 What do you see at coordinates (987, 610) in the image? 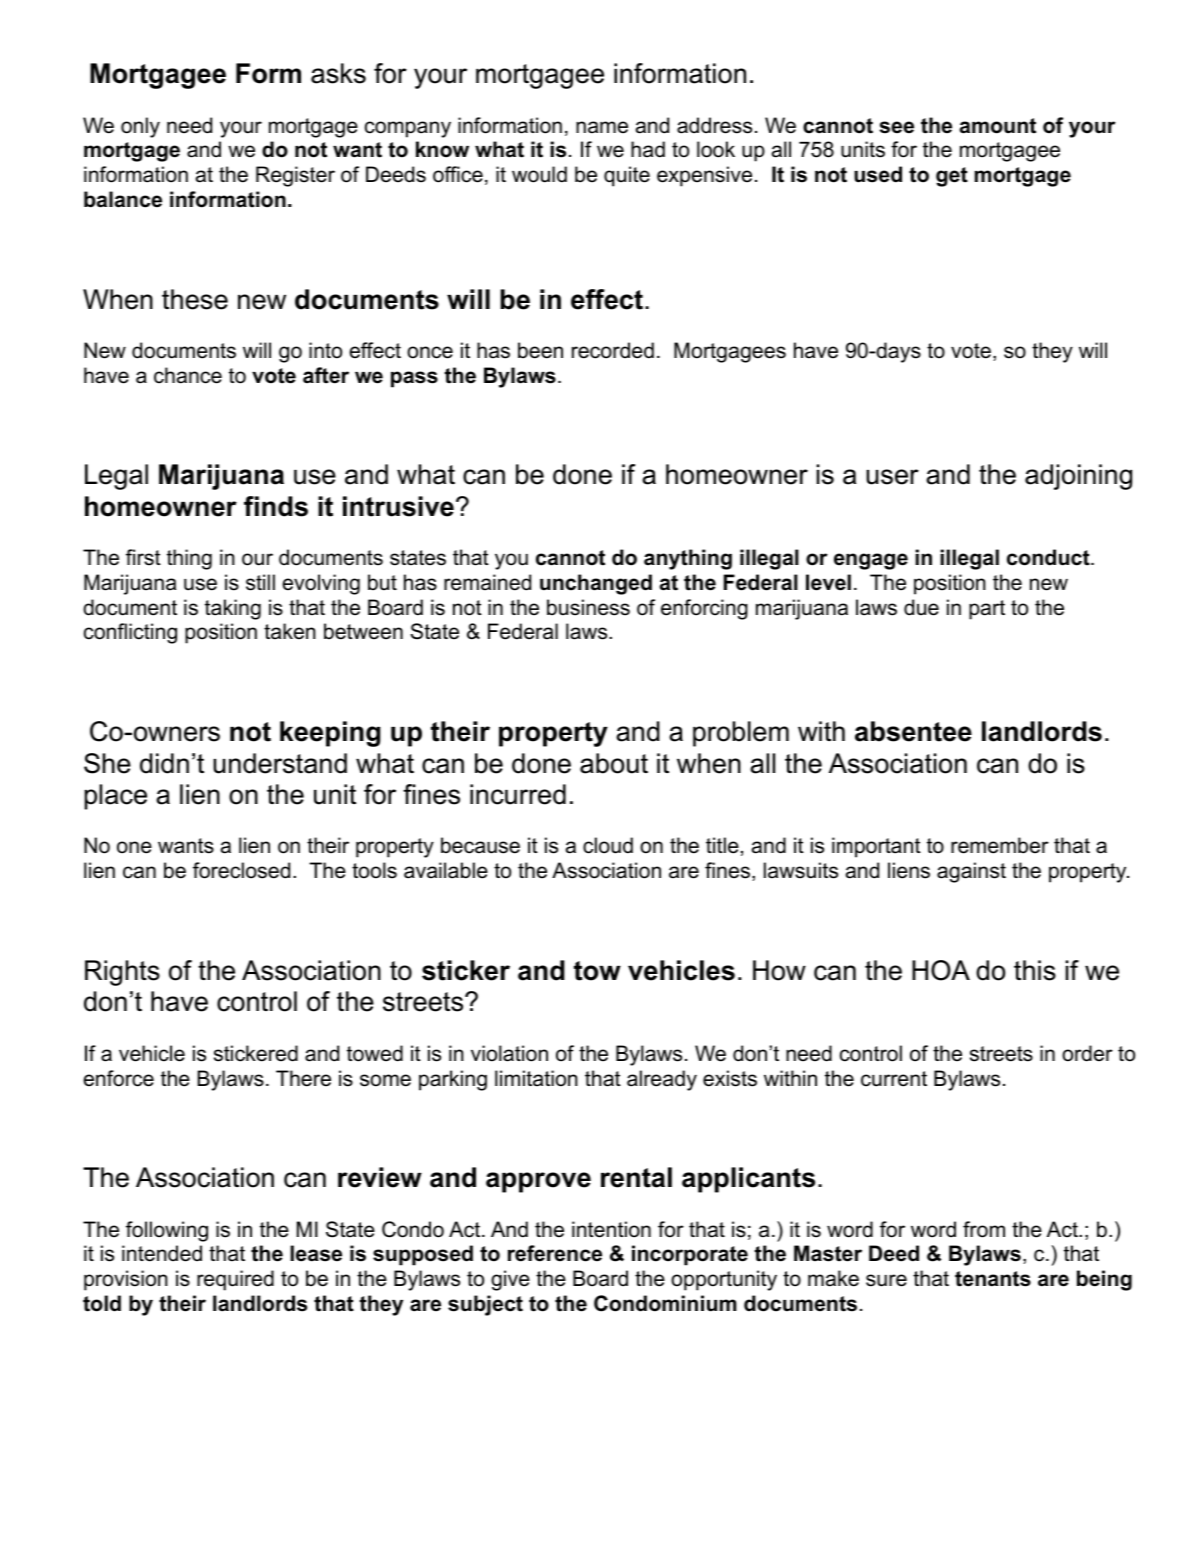
I see `part` at bounding box center [987, 610].
